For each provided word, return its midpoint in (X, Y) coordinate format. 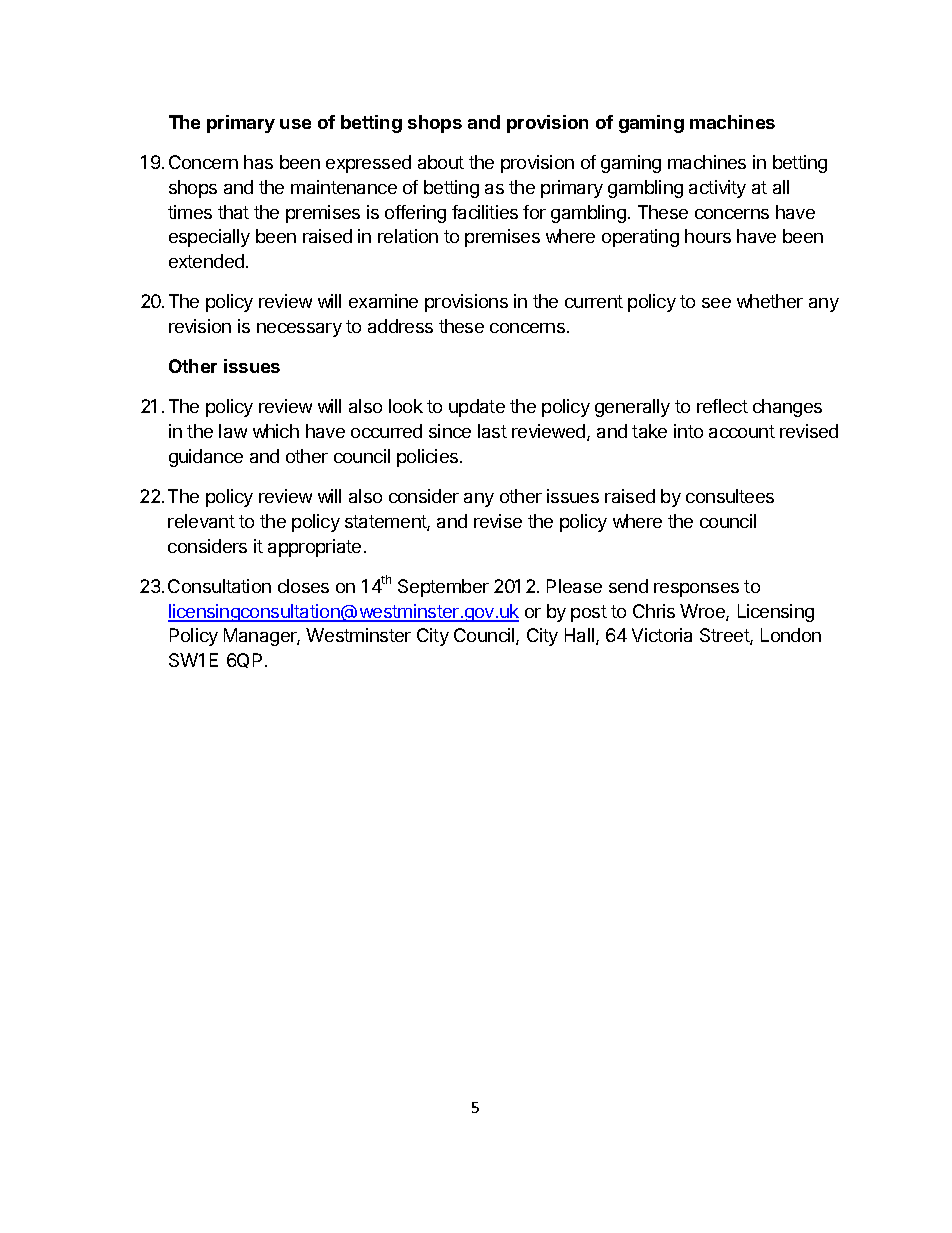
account (742, 431)
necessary (299, 330)
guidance (206, 458)
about (441, 162)
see (716, 303)
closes (303, 586)
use (295, 124)
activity (717, 189)
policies (429, 458)
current (594, 301)
